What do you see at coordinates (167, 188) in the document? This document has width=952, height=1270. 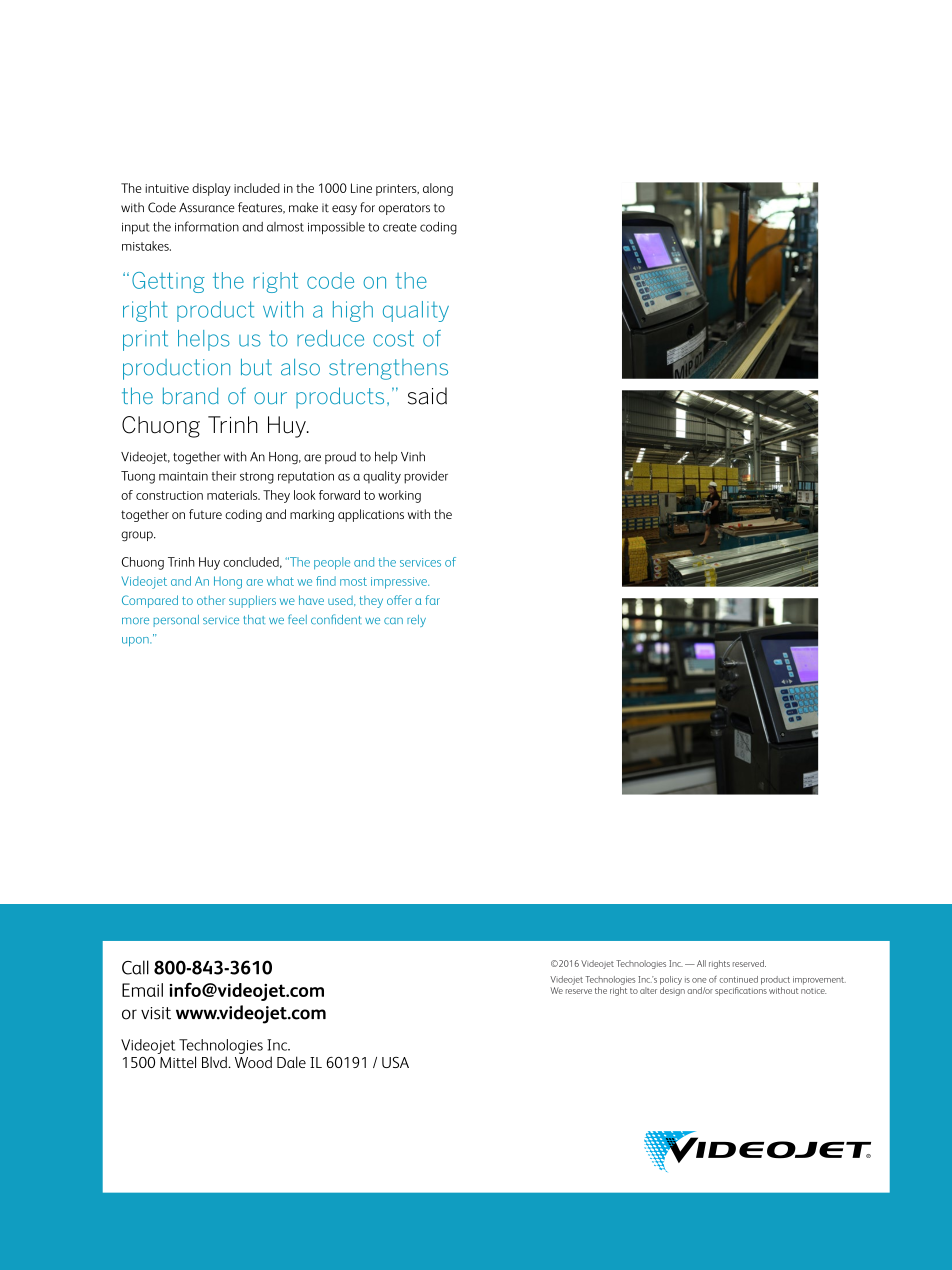 I see `intuitive` at bounding box center [167, 188].
